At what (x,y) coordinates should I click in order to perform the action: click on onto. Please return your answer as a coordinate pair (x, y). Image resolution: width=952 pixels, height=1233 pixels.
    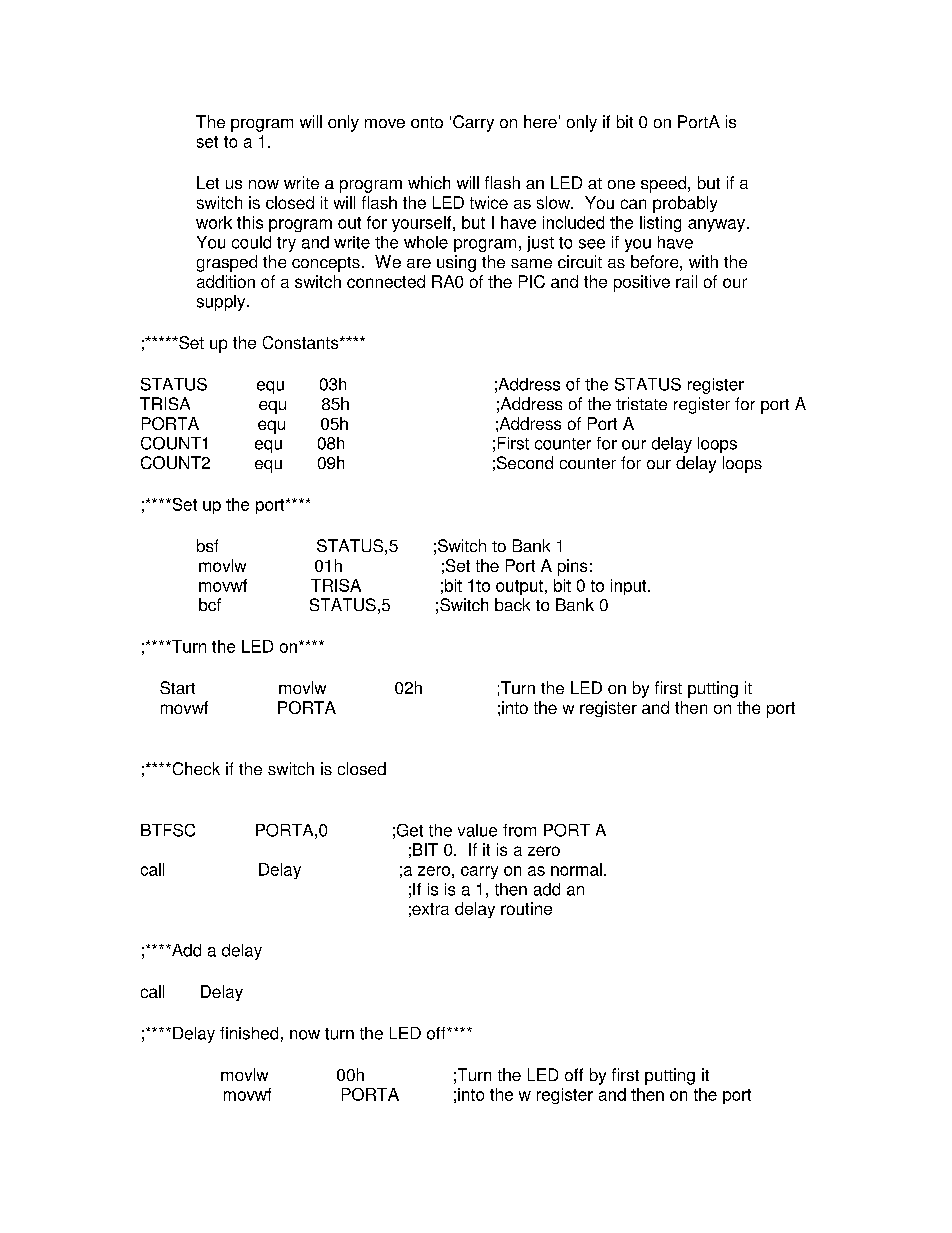
    Looking at the image, I should click on (427, 122).
